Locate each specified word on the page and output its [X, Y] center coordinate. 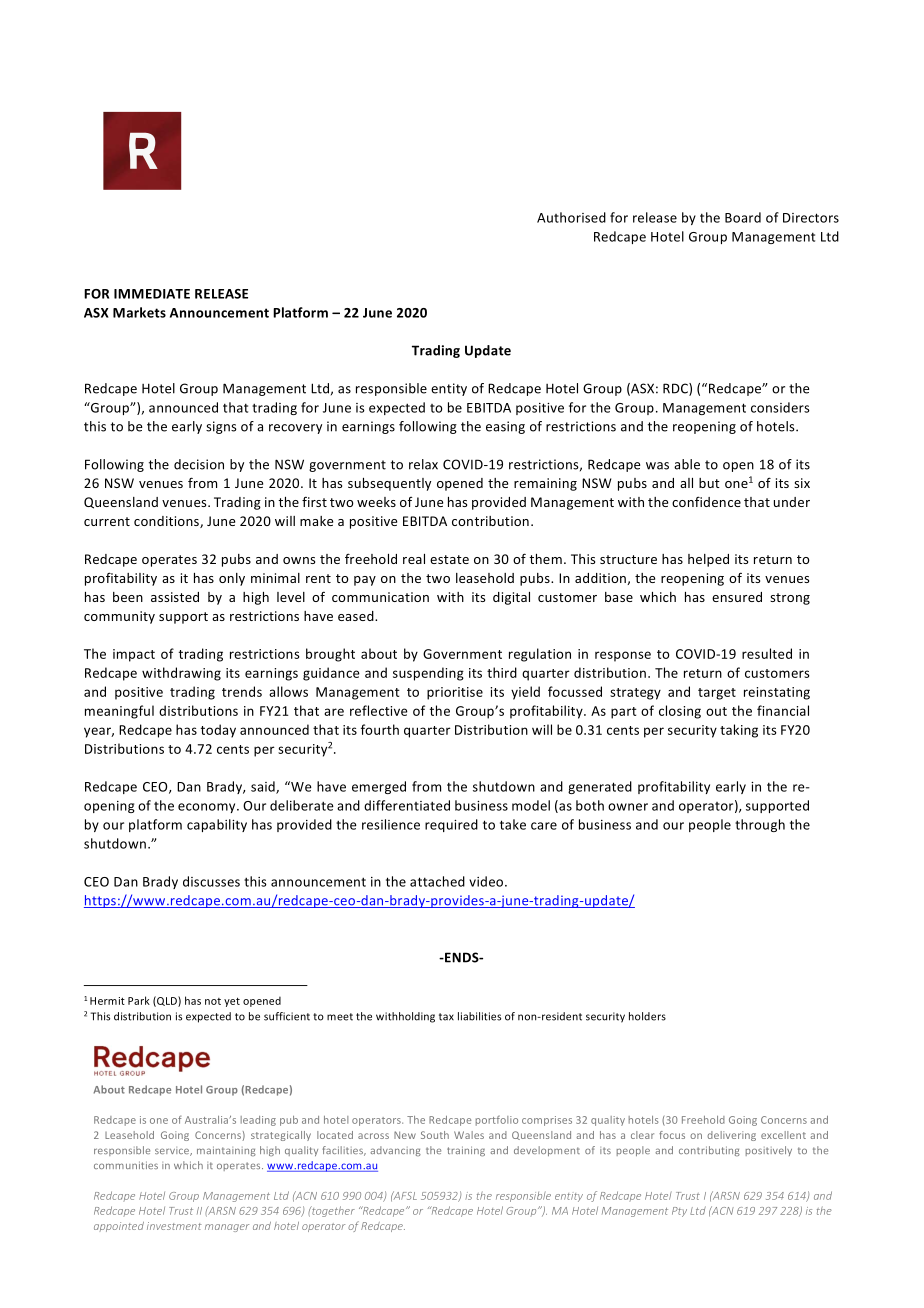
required [451, 825]
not [213, 1001]
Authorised [571, 217]
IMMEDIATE [152, 294]
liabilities [479, 1016]
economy [208, 808]
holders [647, 1016]
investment [174, 1226]
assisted [175, 597]
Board [743, 217]
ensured [737, 597]
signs [221, 427]
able [687, 464]
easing [505, 427]
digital [511, 598]
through [760, 825]
